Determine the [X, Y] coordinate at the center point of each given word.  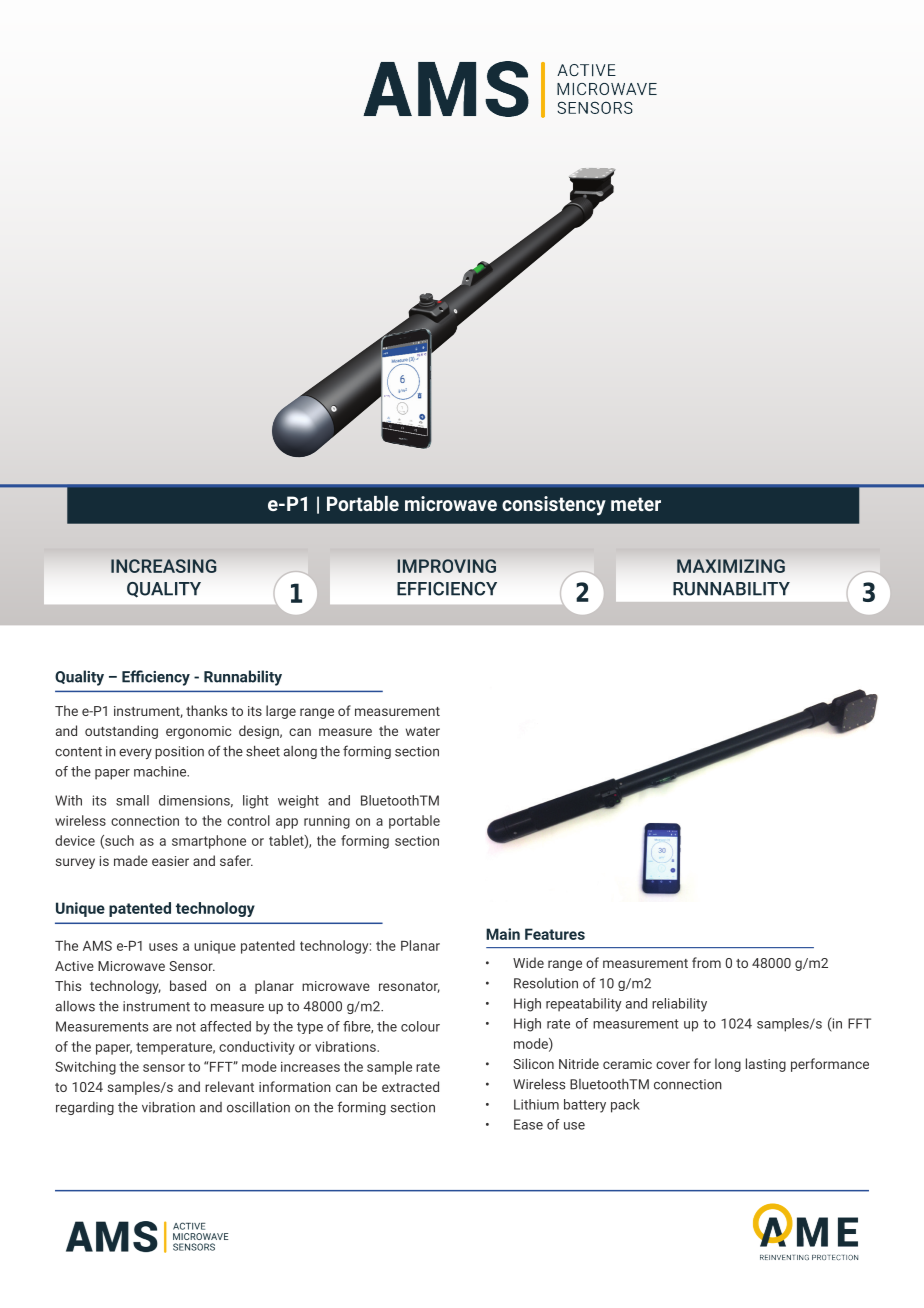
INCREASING [163, 566]
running [327, 822]
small [132, 800]
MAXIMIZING [731, 566]
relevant [229, 1086]
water [423, 731]
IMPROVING [446, 566]
